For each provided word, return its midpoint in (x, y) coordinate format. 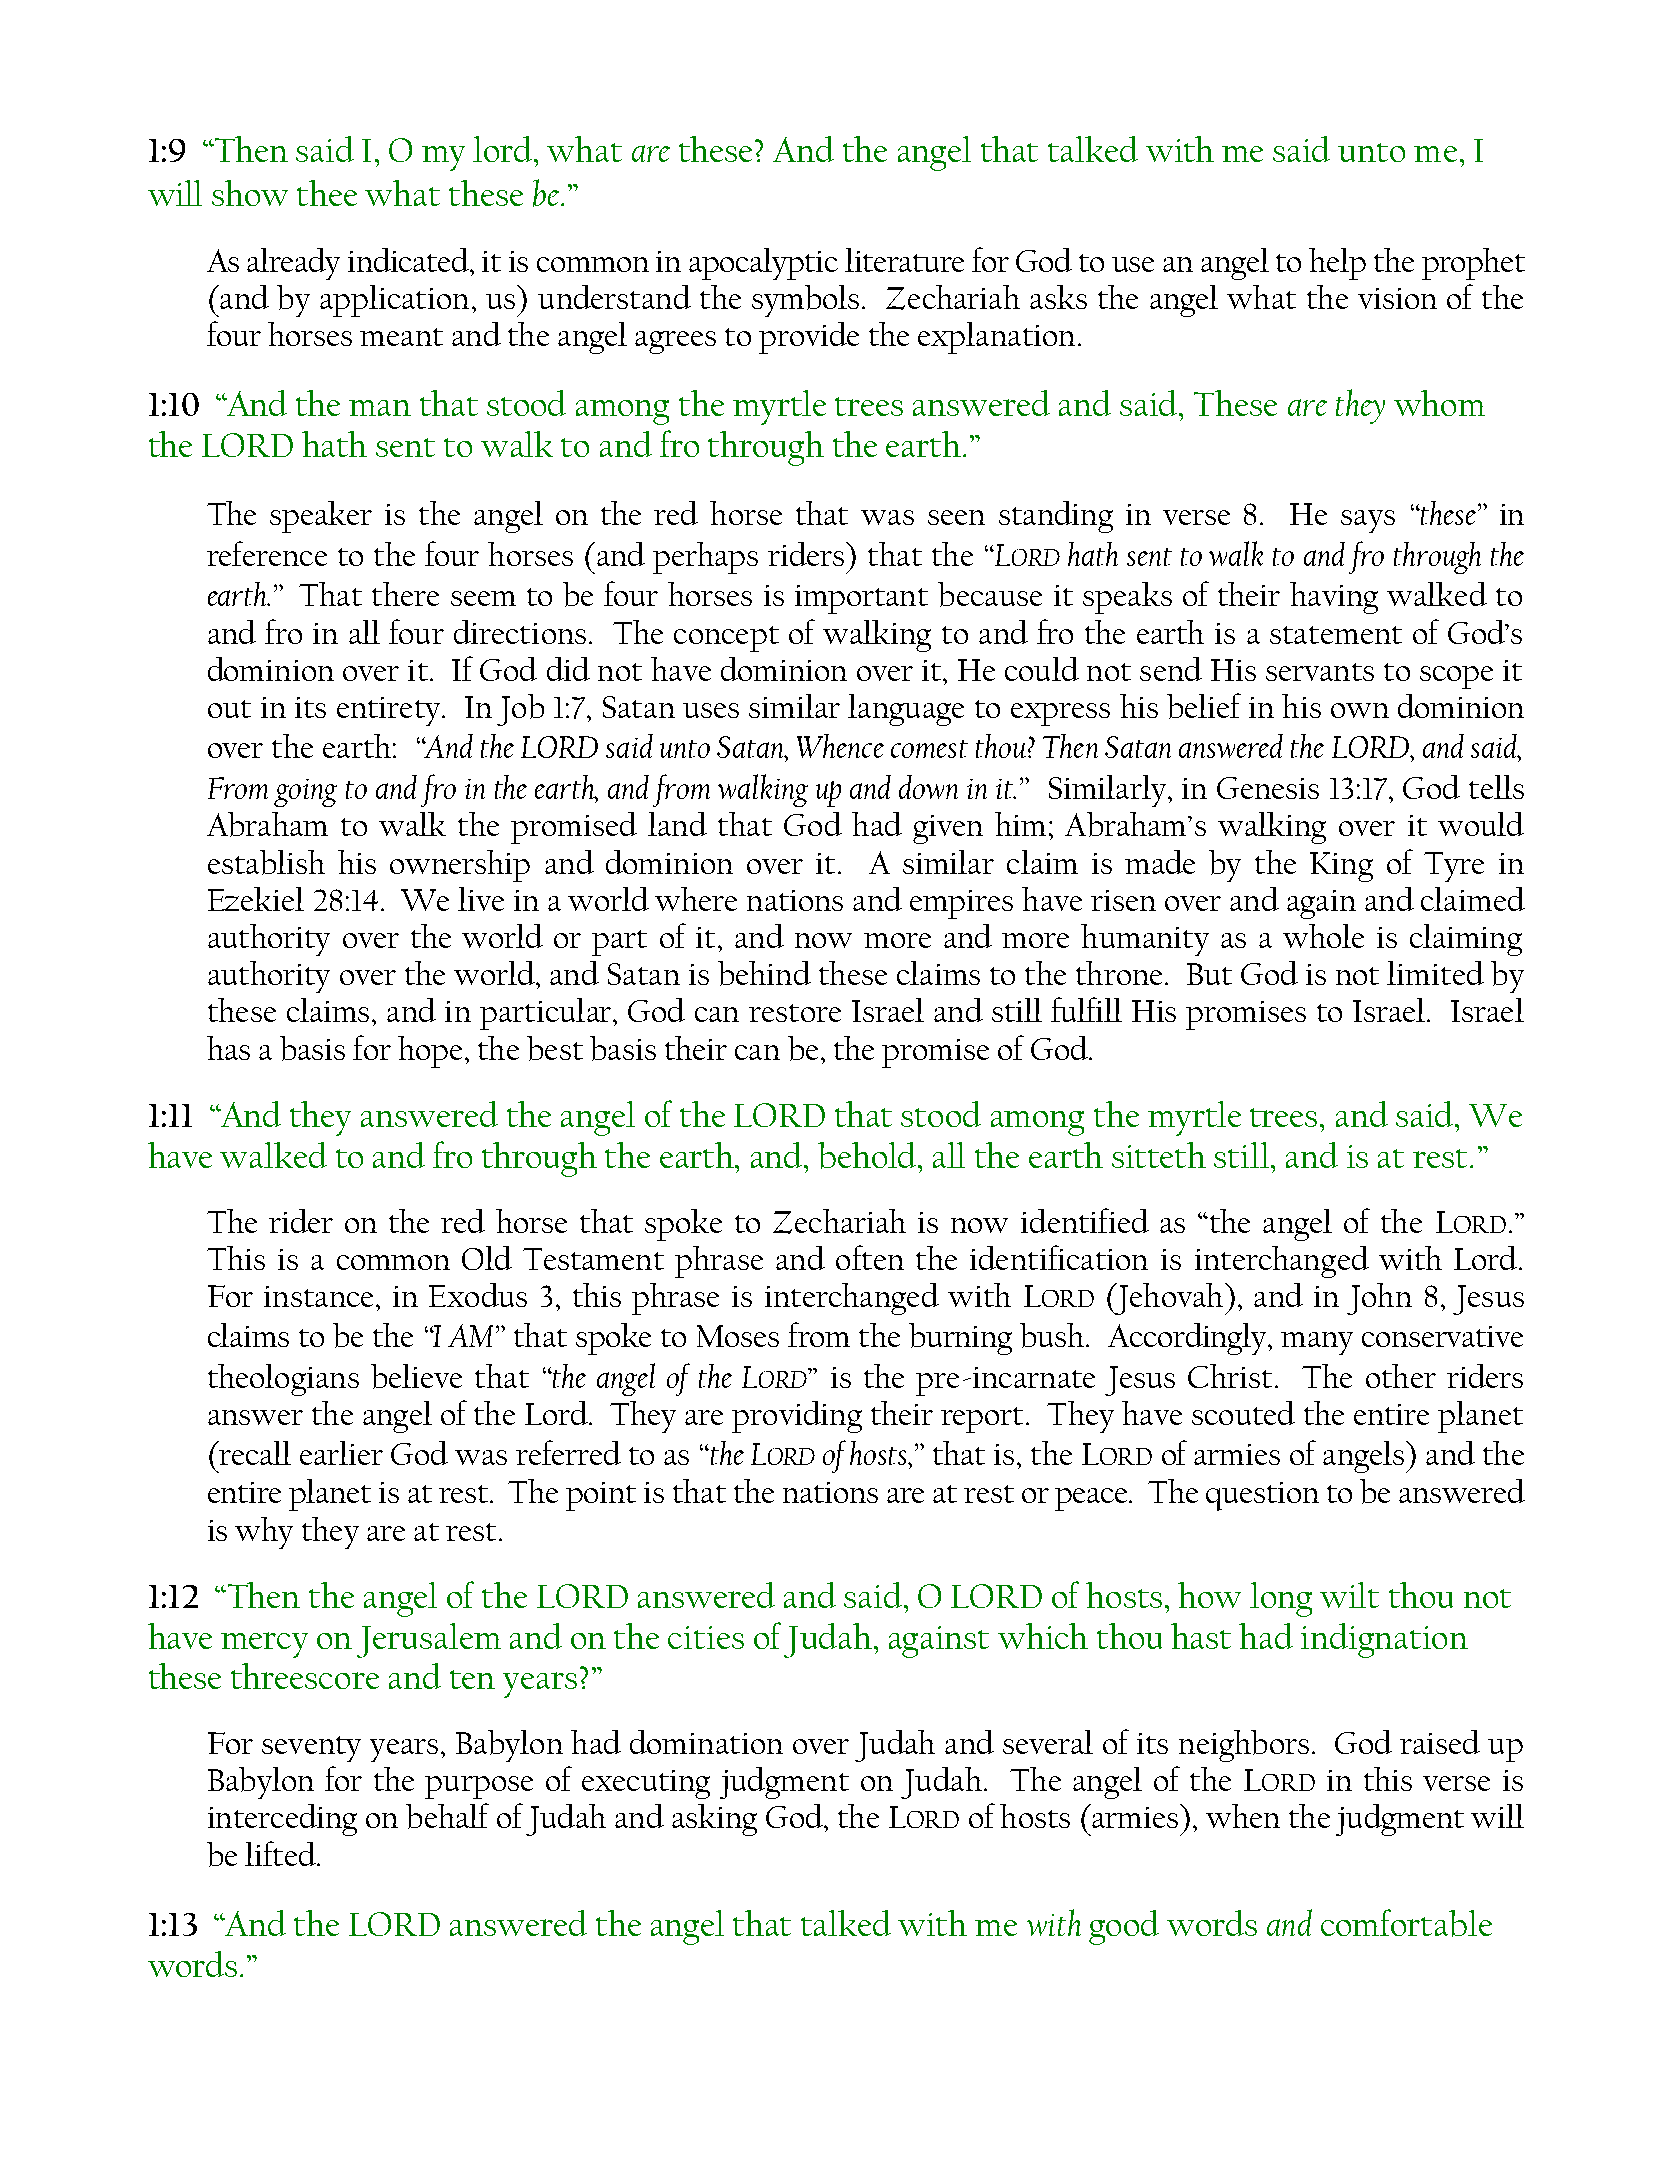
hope (430, 1052)
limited (1435, 973)
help (1337, 264)
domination (706, 1742)
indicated (410, 260)
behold (869, 1155)
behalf (447, 1816)
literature (904, 260)
